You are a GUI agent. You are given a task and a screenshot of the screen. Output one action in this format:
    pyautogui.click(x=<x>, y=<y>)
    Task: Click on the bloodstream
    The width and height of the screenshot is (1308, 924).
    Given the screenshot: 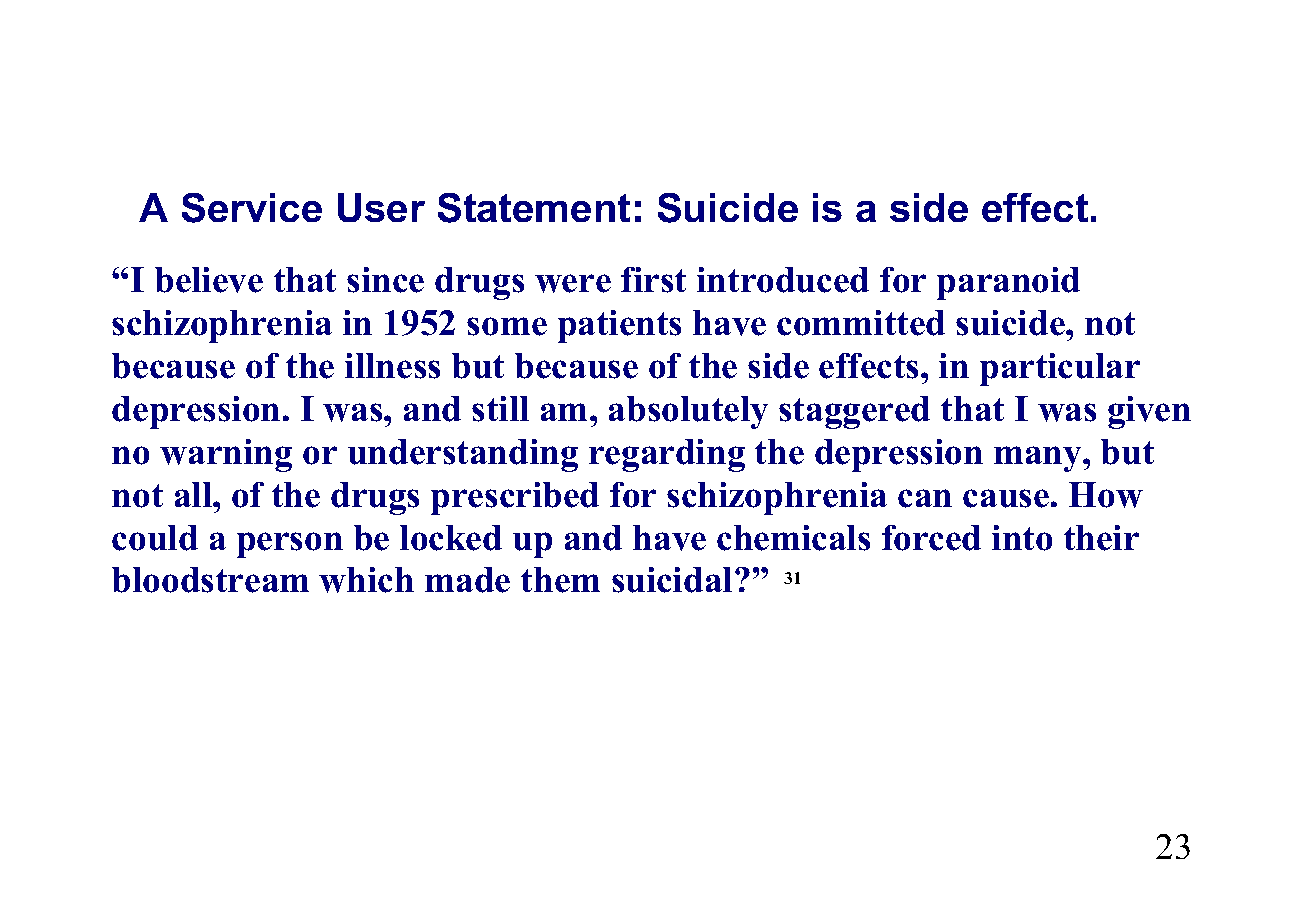 What is the action you would take?
    pyautogui.click(x=210, y=580)
